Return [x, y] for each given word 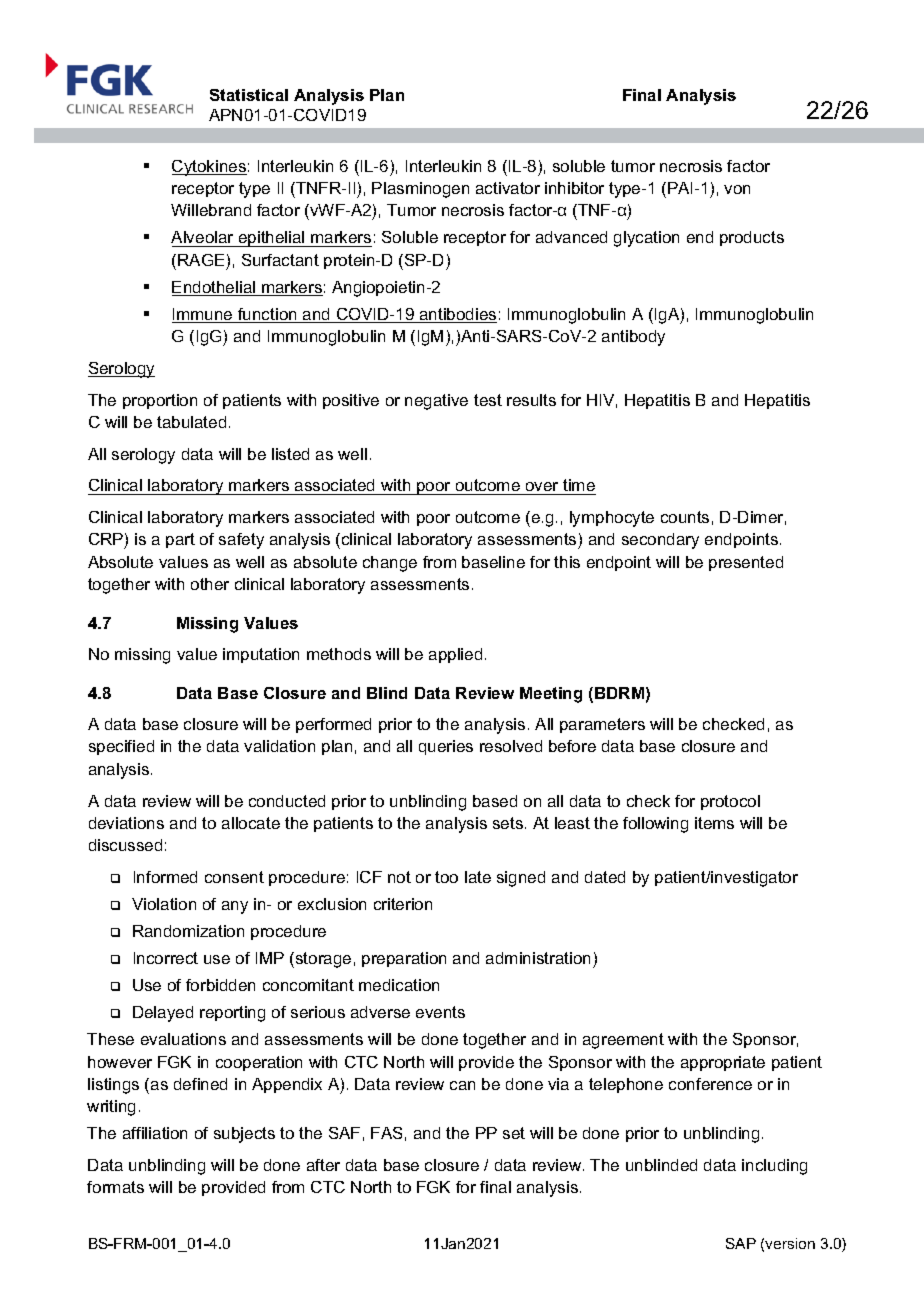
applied [455, 655]
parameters [602, 725]
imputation [261, 655]
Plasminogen [420, 190]
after [323, 1165]
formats [115, 1187]
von [737, 189]
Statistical [249, 95]
